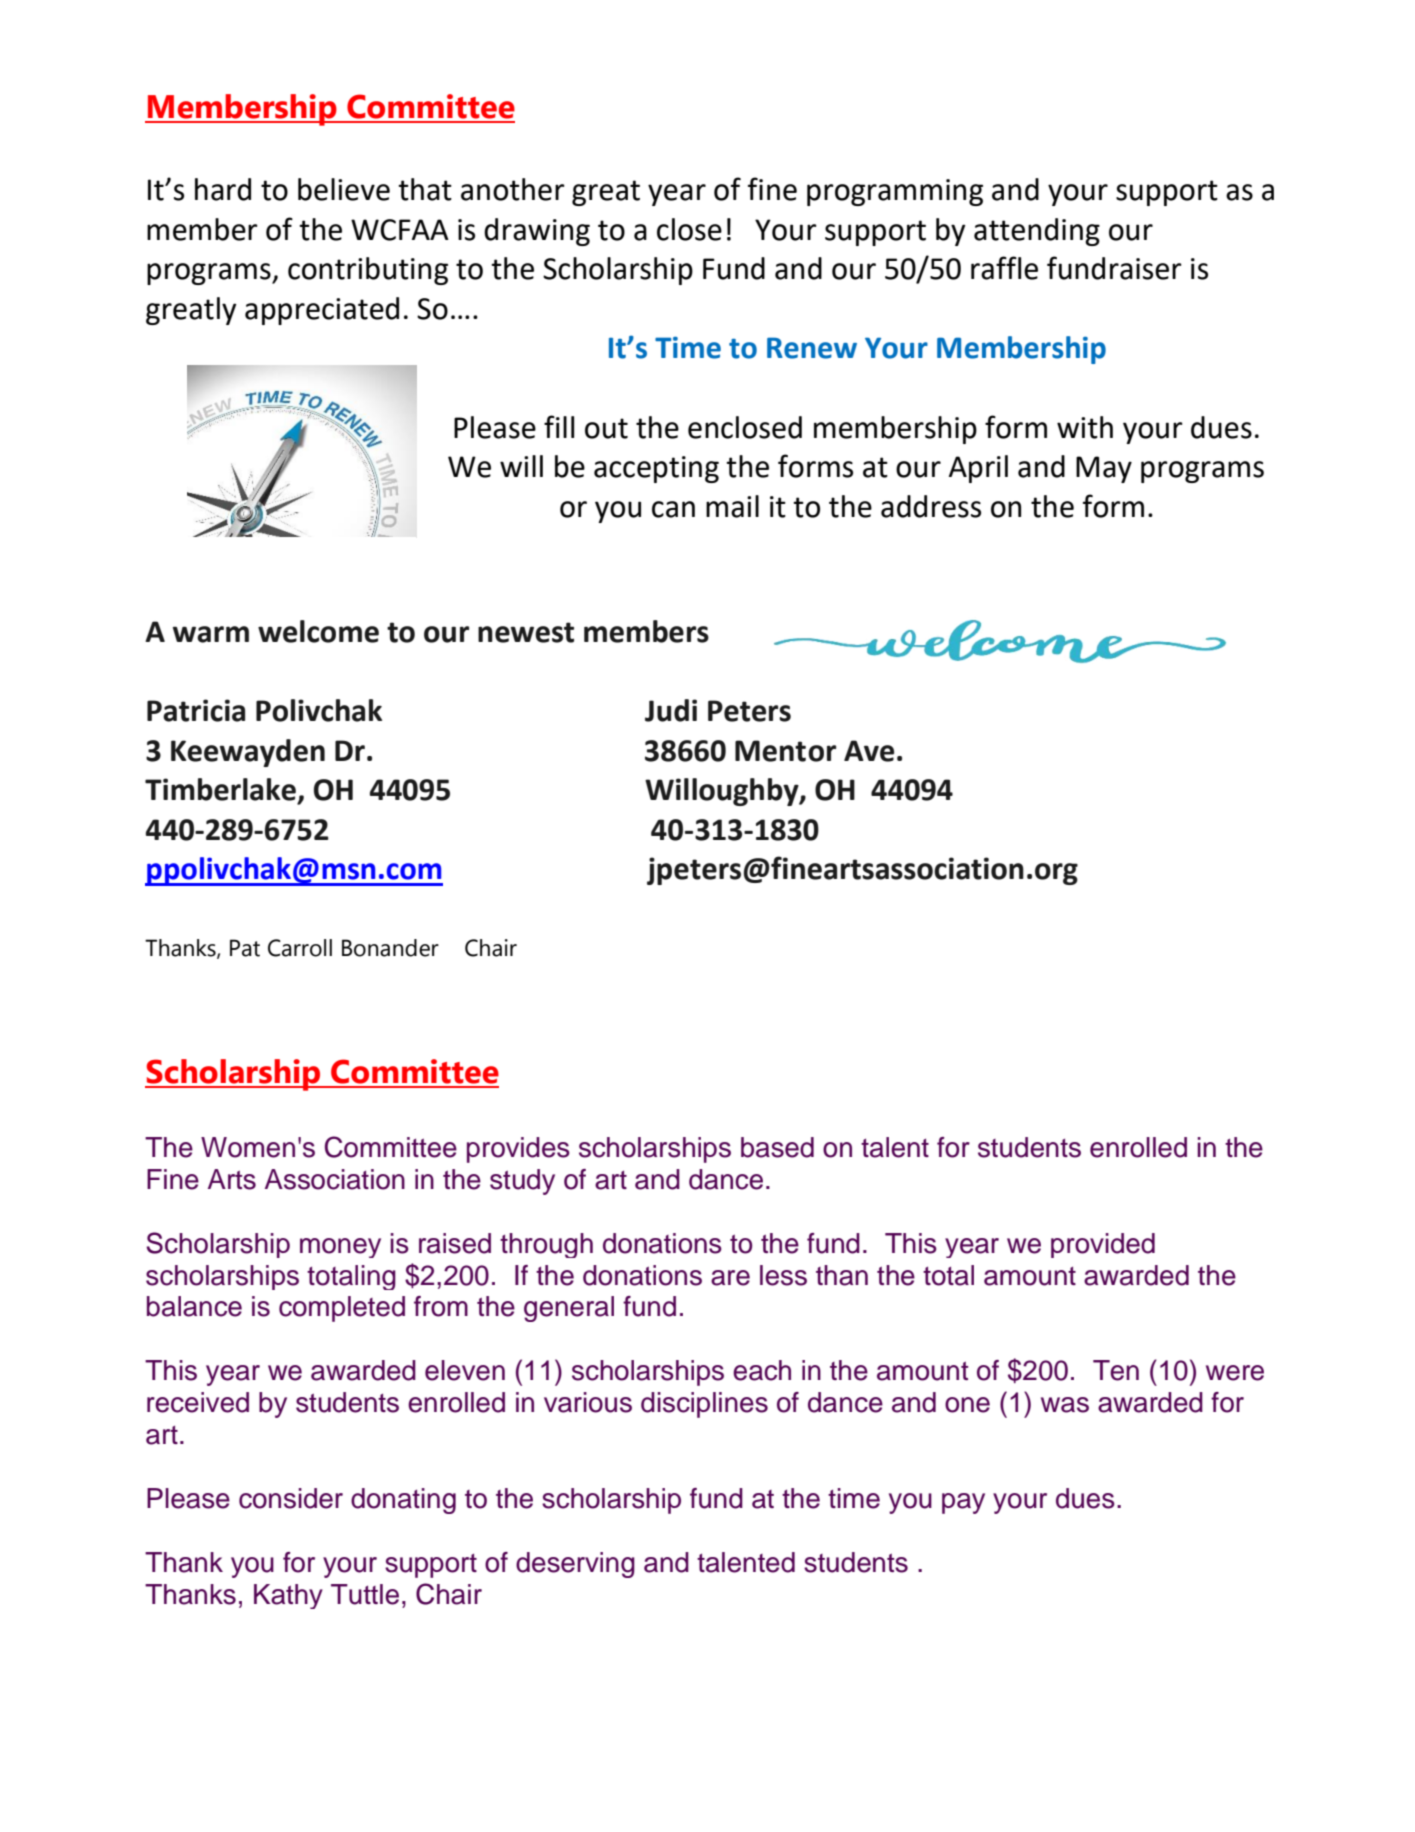 This screenshot has width=1415, height=1832. I want to click on drawing, so click(537, 232).
